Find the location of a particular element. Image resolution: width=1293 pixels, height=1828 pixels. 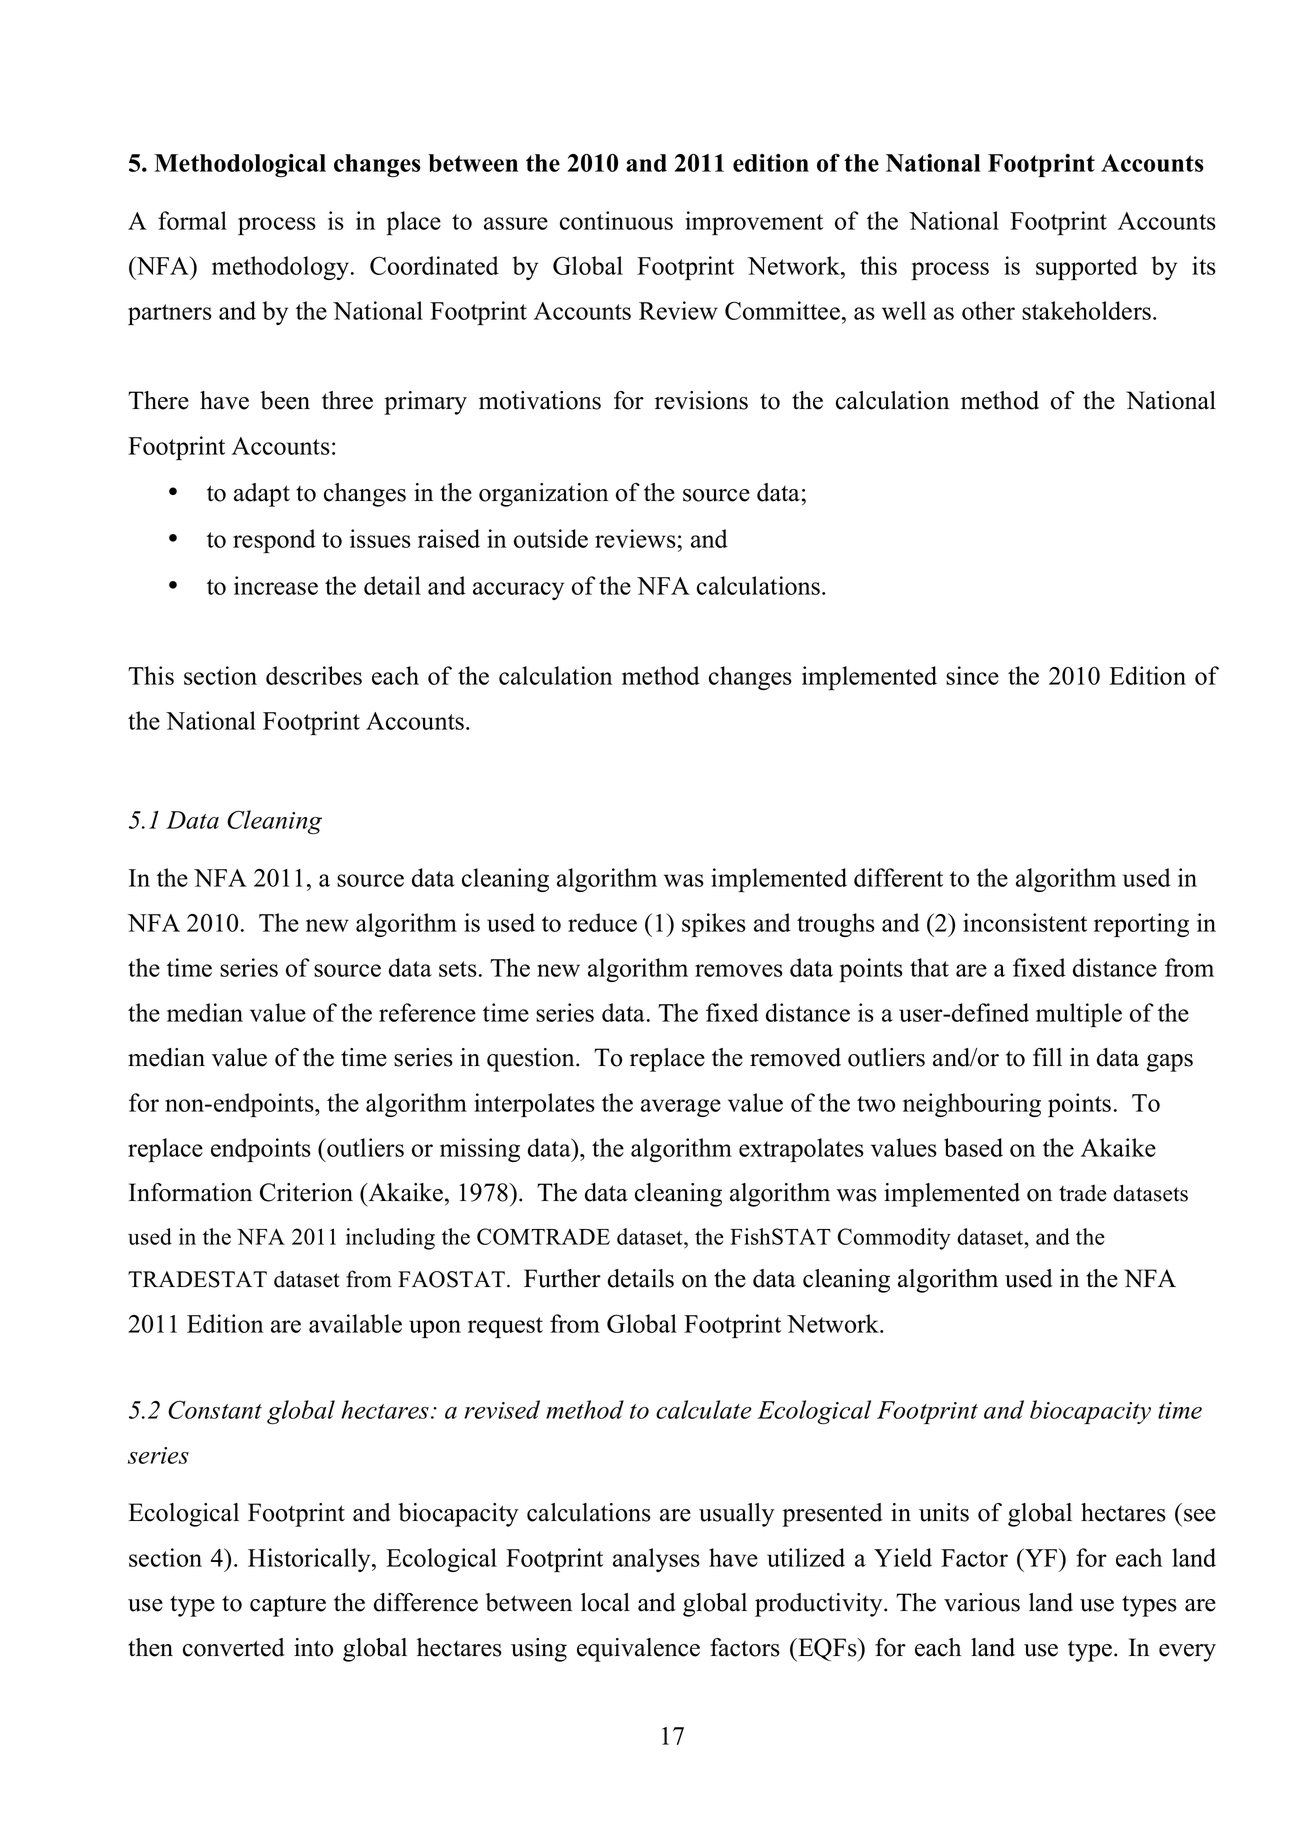

equivalence is located at coordinates (638, 1650).
